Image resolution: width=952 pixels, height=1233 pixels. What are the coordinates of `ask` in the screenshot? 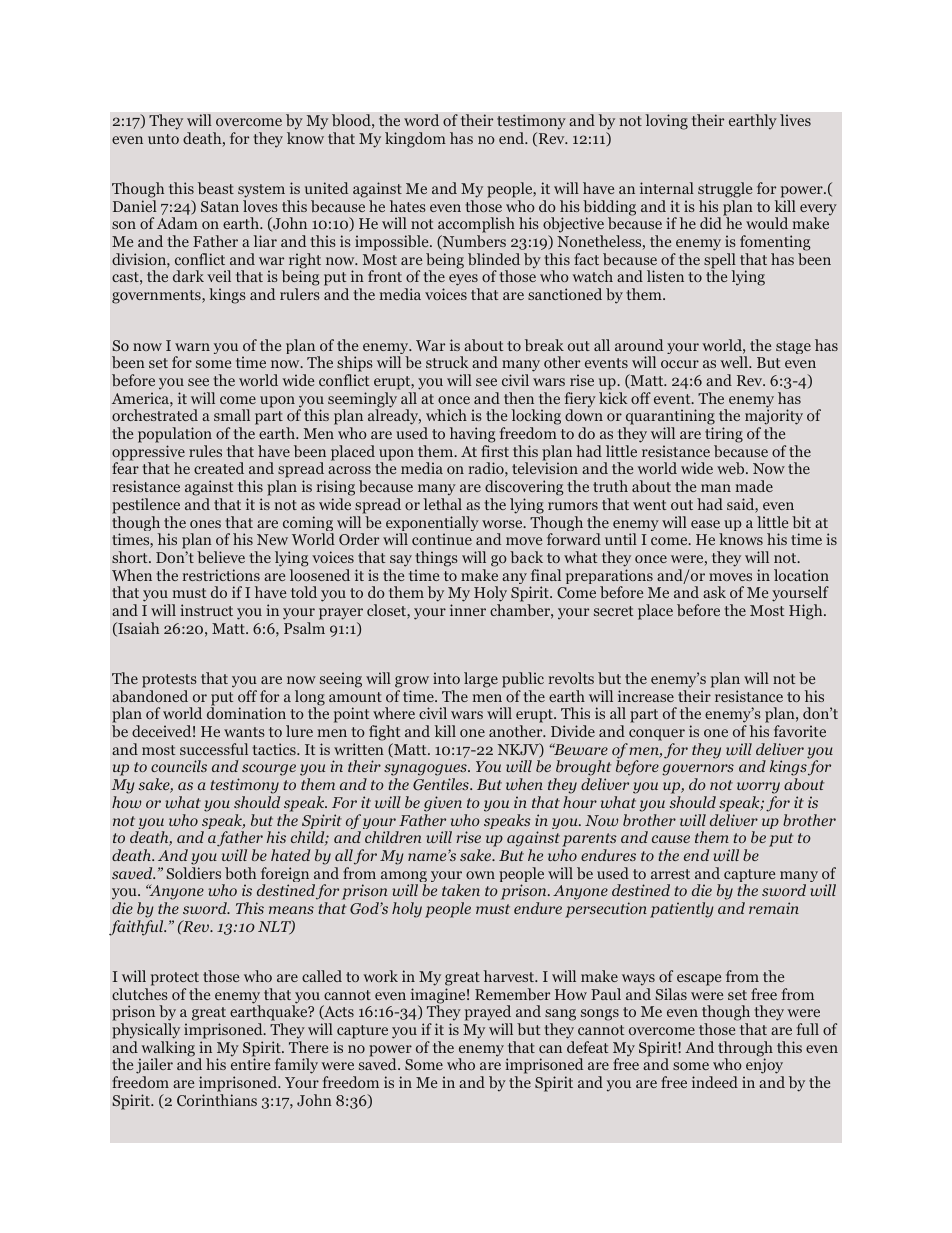 It's located at (714, 592).
